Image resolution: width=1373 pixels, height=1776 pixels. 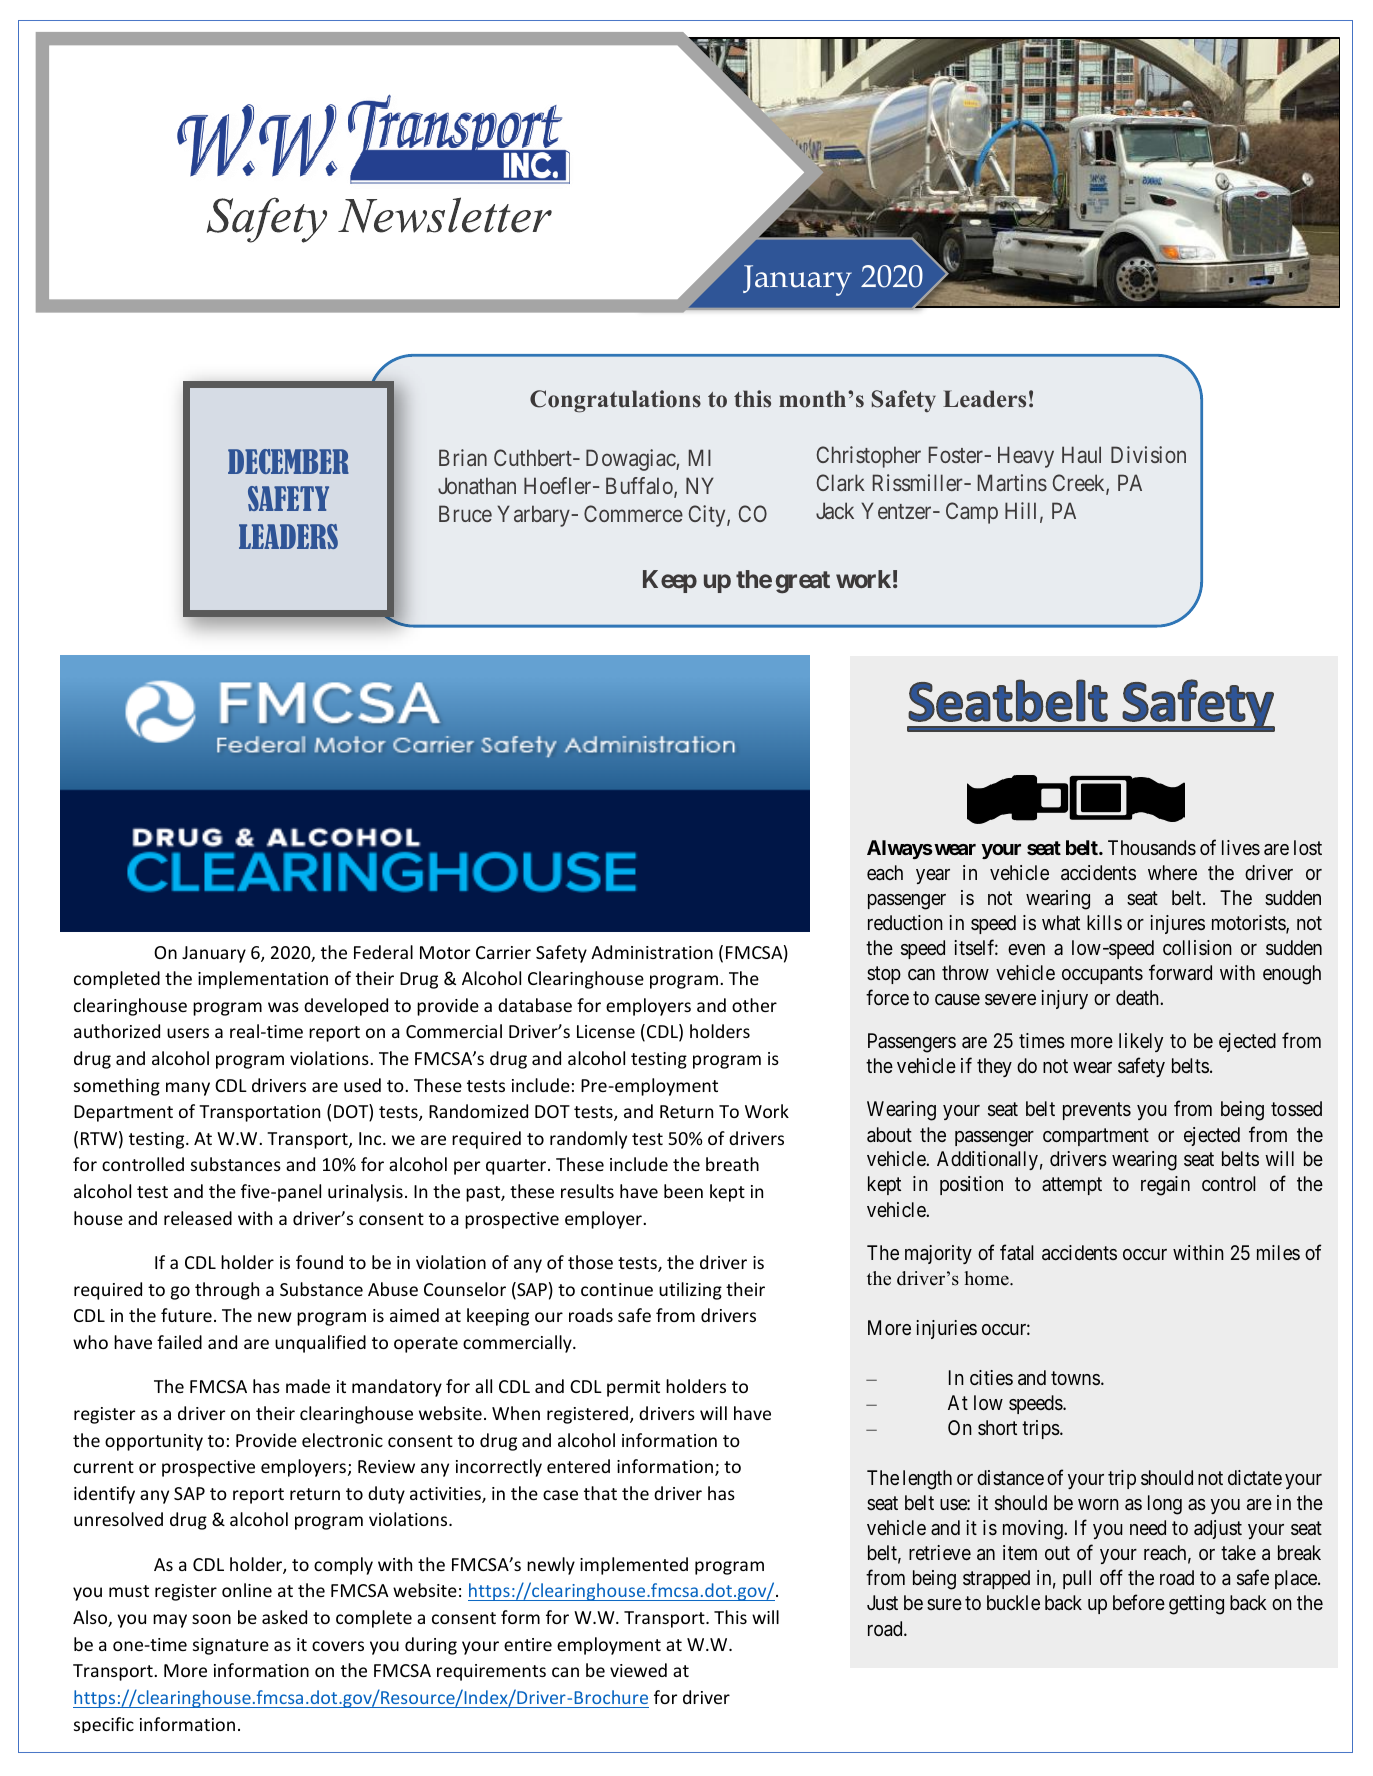 I want to click on viewed, so click(x=638, y=1670).
